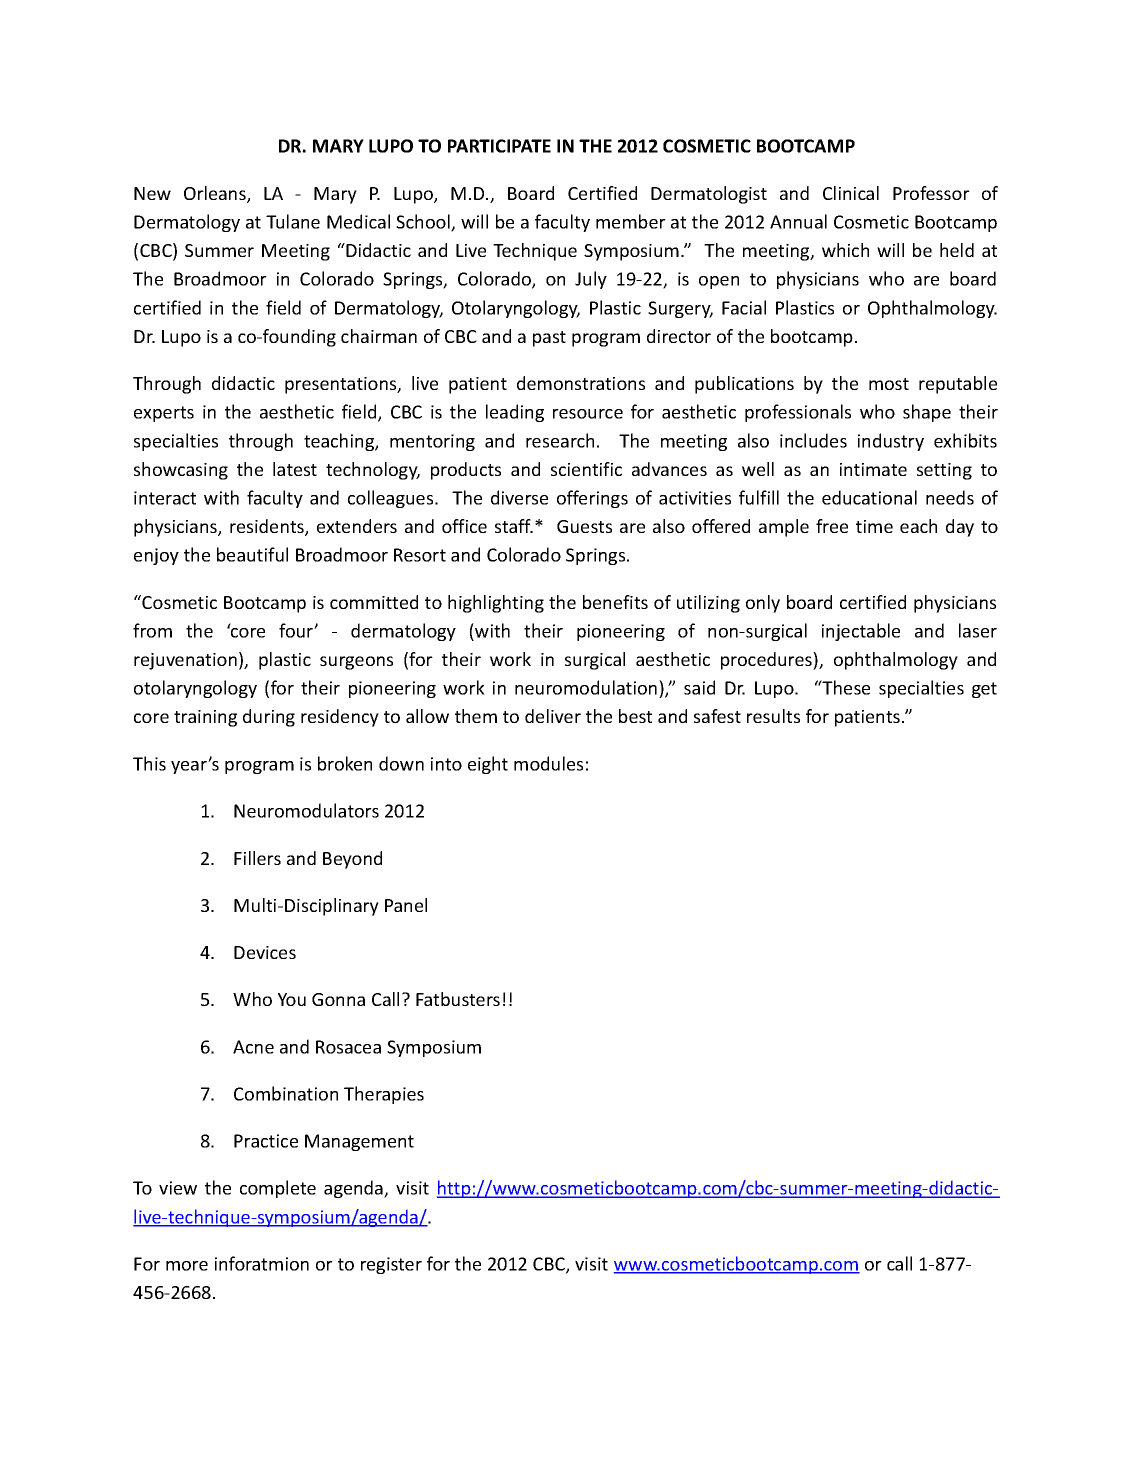 This screenshot has height=1467, width=1133. Describe the element at coordinates (391, 1265) in the screenshot. I see `register` at that location.
